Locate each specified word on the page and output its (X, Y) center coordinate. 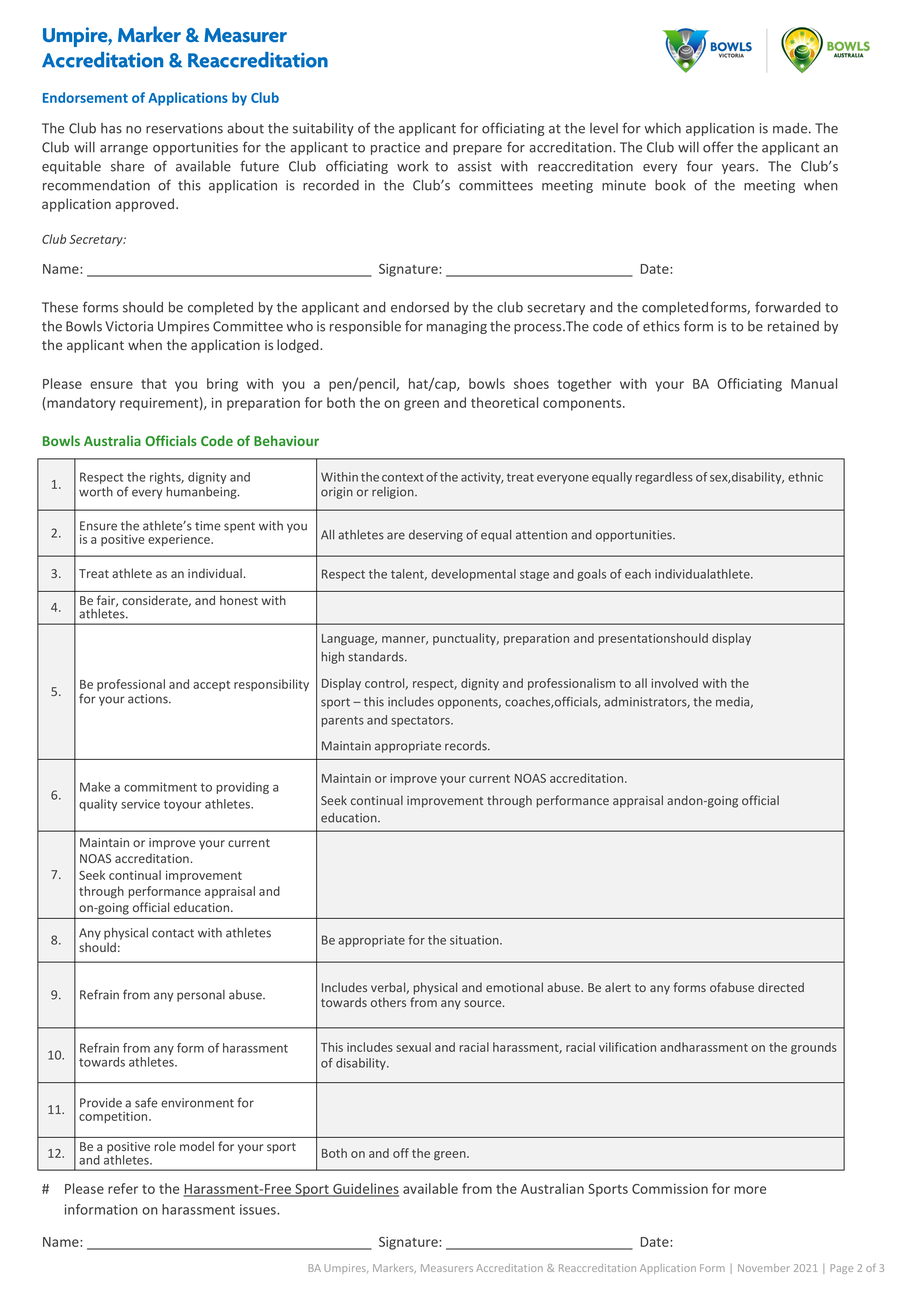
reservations (184, 128)
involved (674, 683)
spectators (421, 721)
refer (123, 1188)
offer (718, 147)
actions (149, 699)
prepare (477, 150)
